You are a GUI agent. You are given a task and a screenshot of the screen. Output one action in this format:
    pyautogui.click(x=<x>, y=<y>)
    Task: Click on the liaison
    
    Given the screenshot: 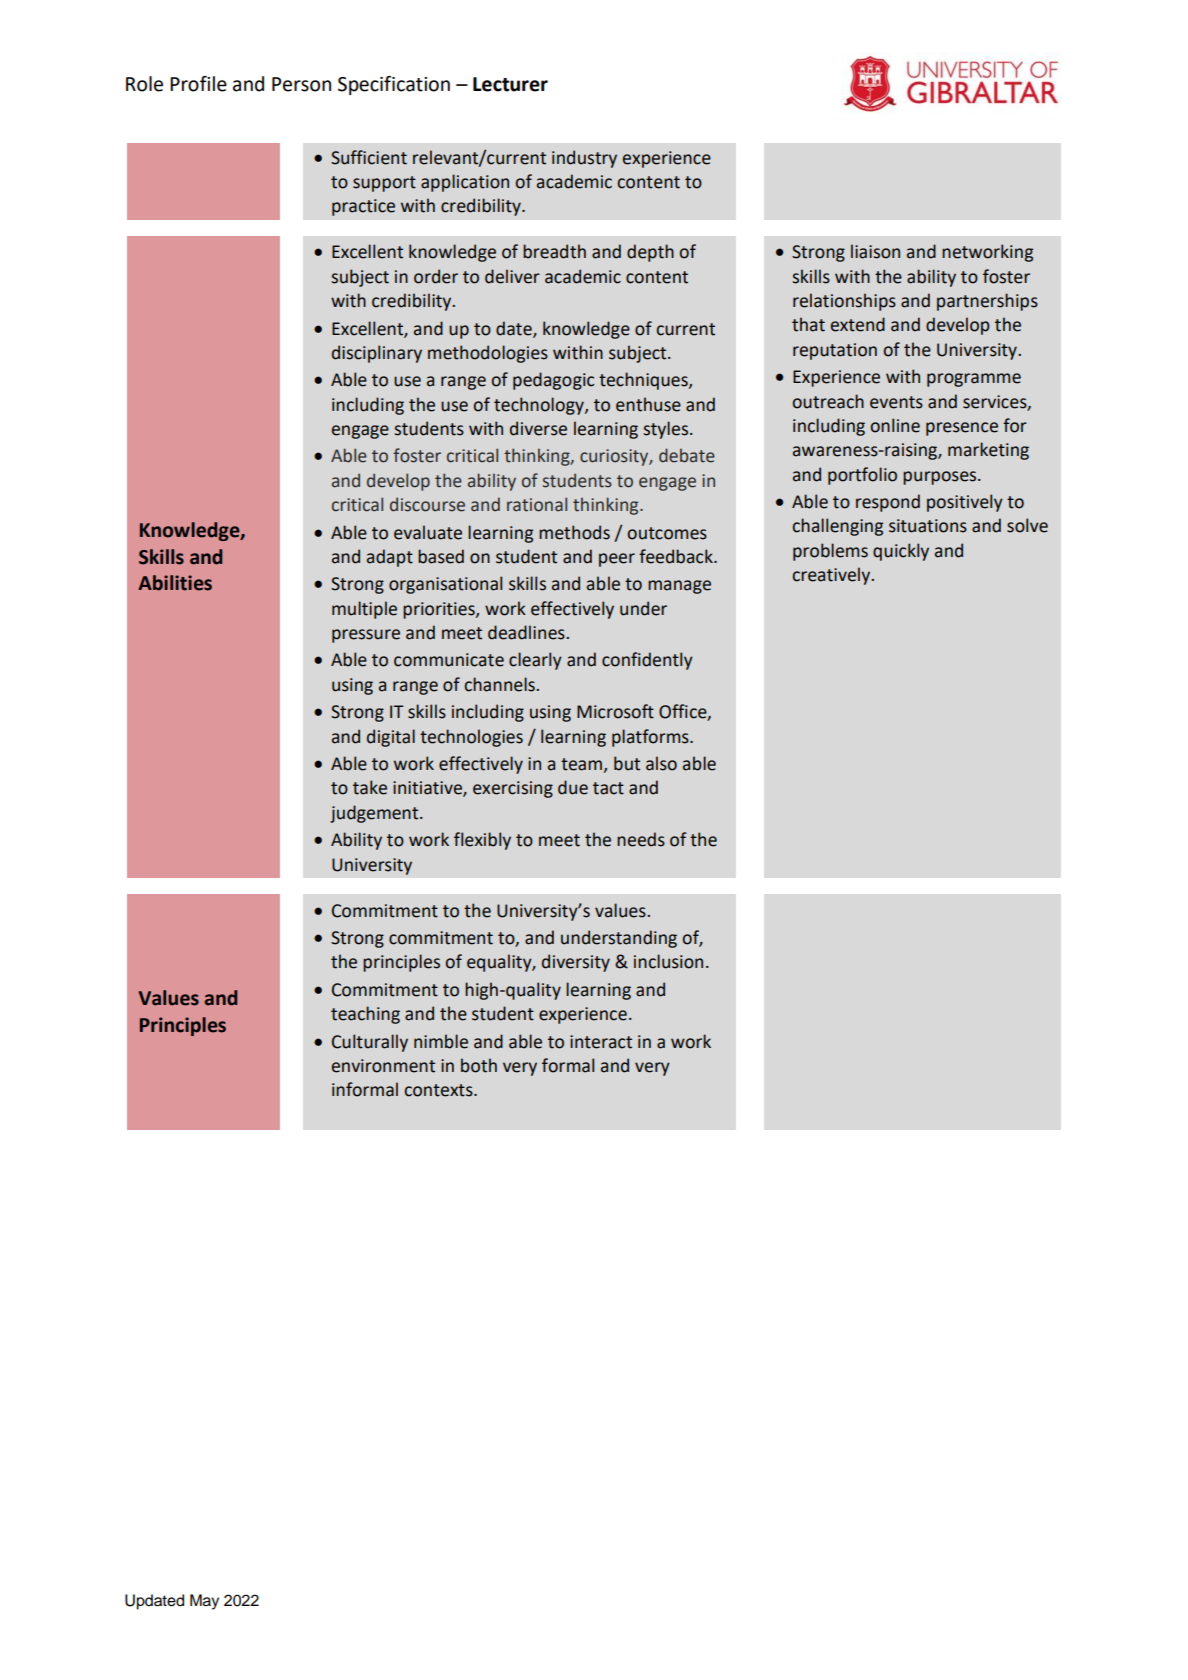 What is the action you would take?
    pyautogui.click(x=875, y=251)
